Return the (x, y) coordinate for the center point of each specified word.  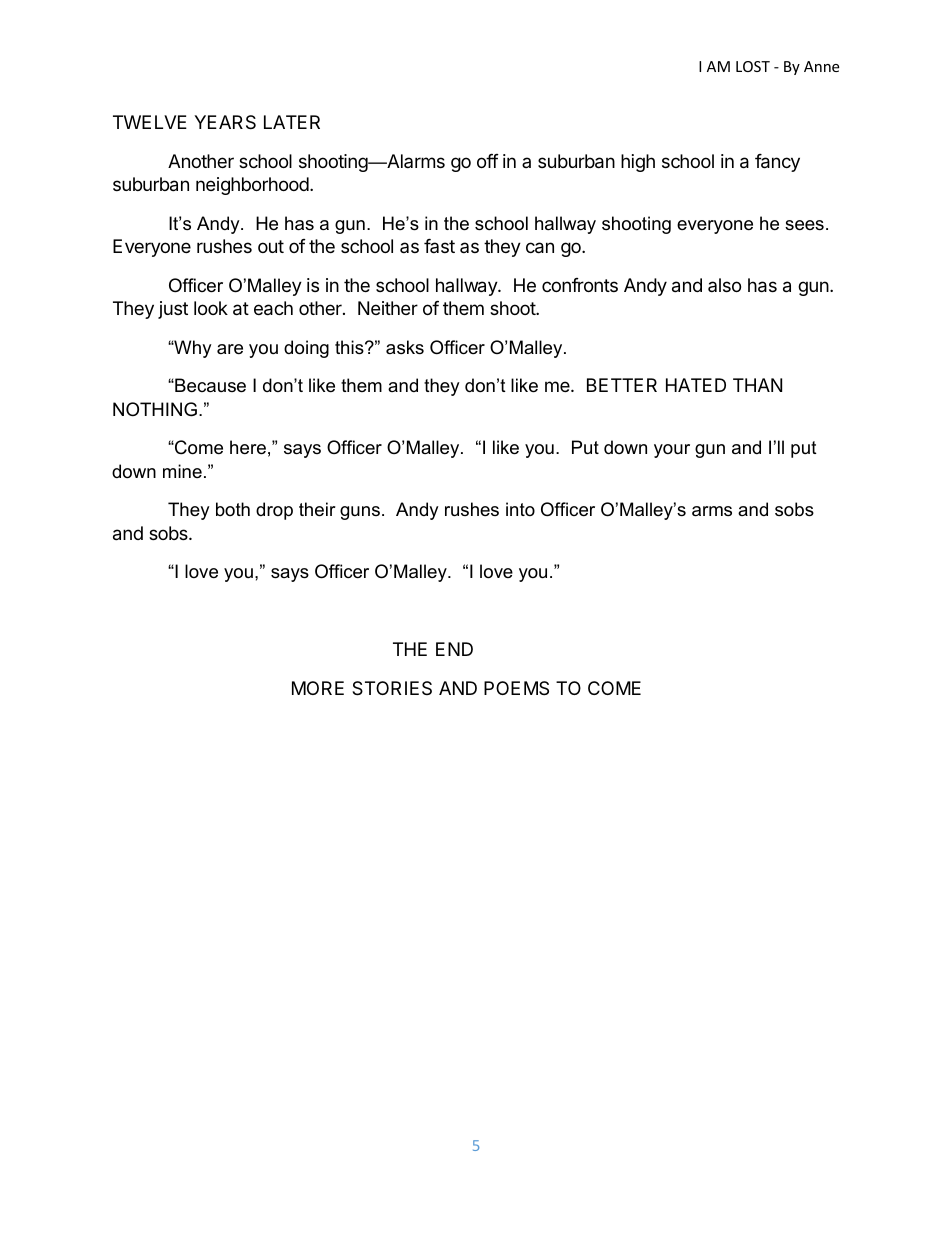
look (211, 308)
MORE (318, 688)
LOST (753, 66)
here (248, 447)
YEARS (225, 122)
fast (439, 246)
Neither (388, 308)
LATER (292, 122)
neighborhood (252, 186)
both (233, 509)
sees (804, 225)
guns (360, 513)
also (724, 285)
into (520, 509)
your (672, 451)
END (454, 649)
